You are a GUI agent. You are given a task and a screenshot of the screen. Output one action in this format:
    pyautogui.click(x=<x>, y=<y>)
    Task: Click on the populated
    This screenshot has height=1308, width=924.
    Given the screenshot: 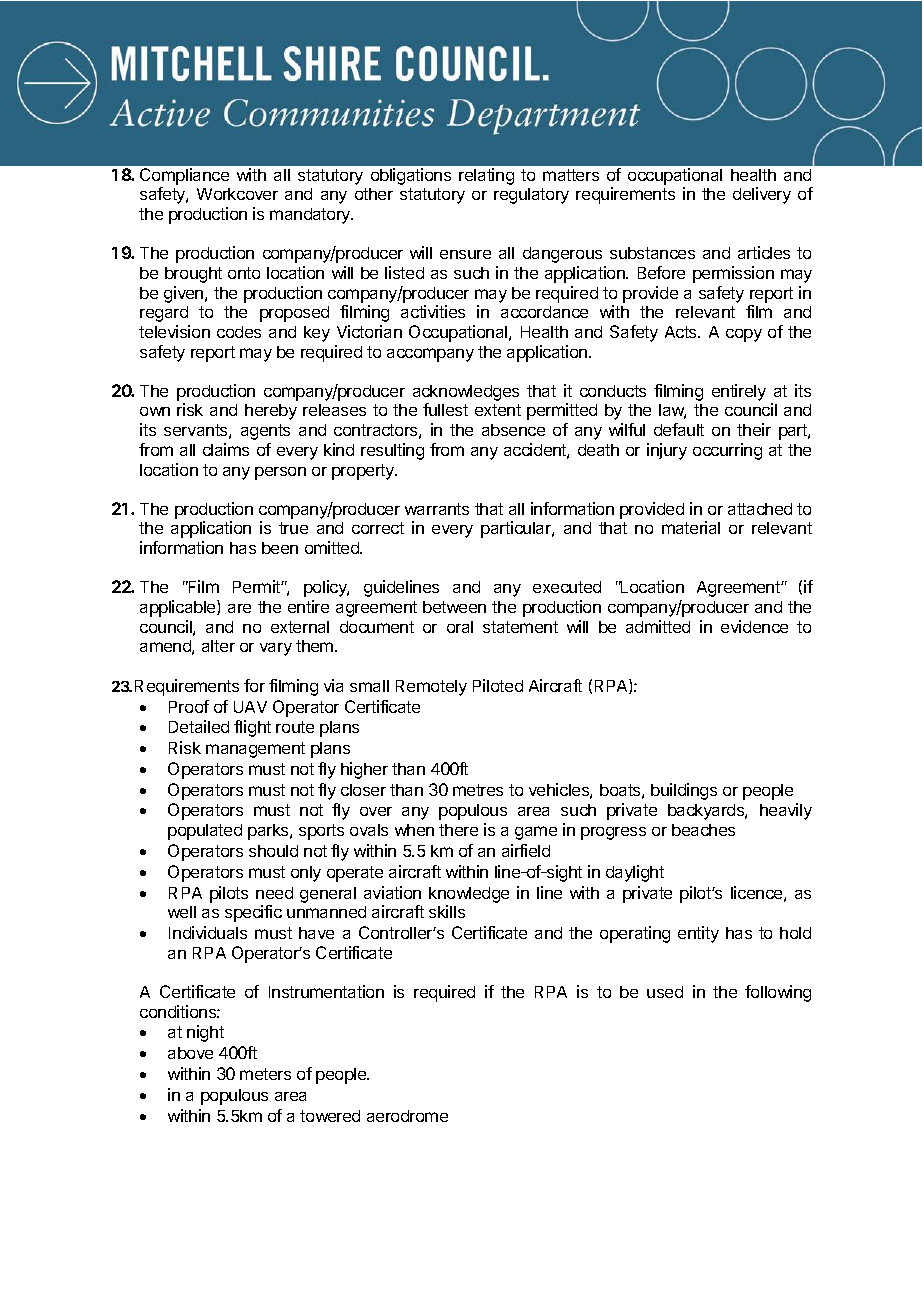 What is the action you would take?
    pyautogui.click(x=205, y=832)
